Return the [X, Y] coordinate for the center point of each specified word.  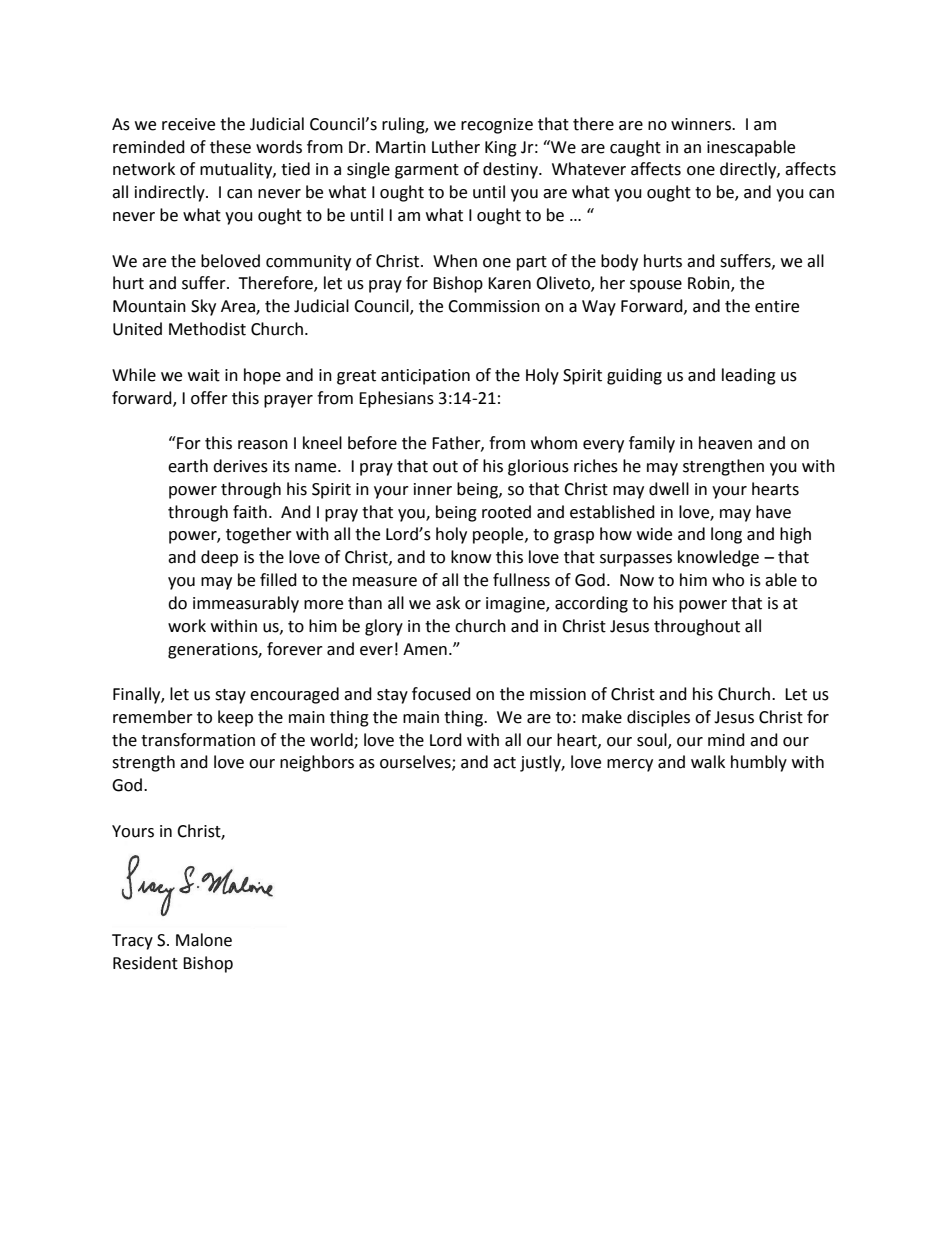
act [504, 763]
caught [635, 148]
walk [708, 762]
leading [749, 376]
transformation [198, 740]
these [230, 147]
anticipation [425, 377]
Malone [204, 940]
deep [219, 558]
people [499, 535]
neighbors [317, 763]
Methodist [207, 329]
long [726, 535]
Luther [456, 147]
